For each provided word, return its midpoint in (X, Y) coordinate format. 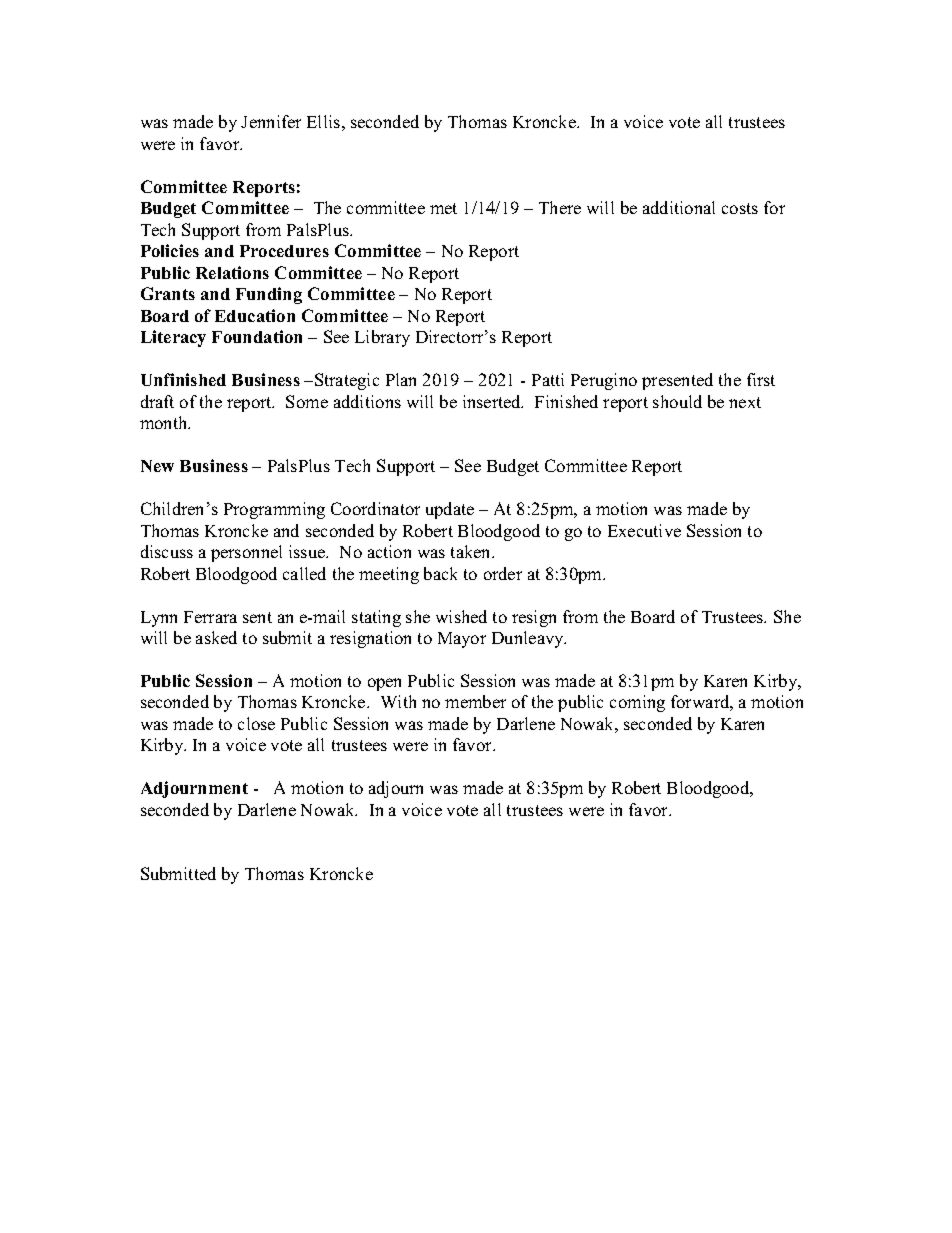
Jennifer (271, 121)
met (443, 208)
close (256, 723)
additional (679, 207)
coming (637, 703)
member (475, 701)
